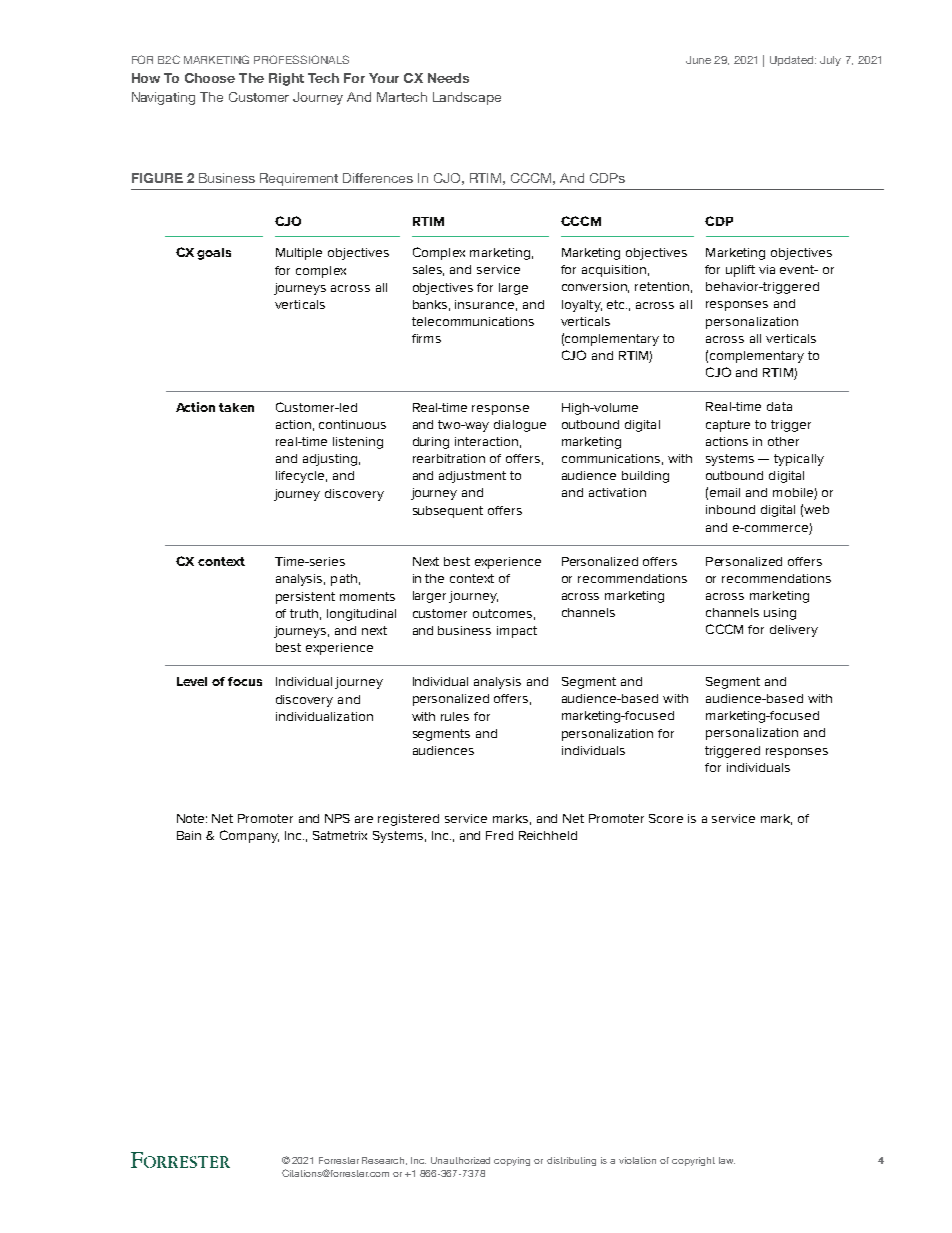  What do you see at coordinates (460, 1160) in the document?
I see `Unauthorized` at bounding box center [460, 1160].
